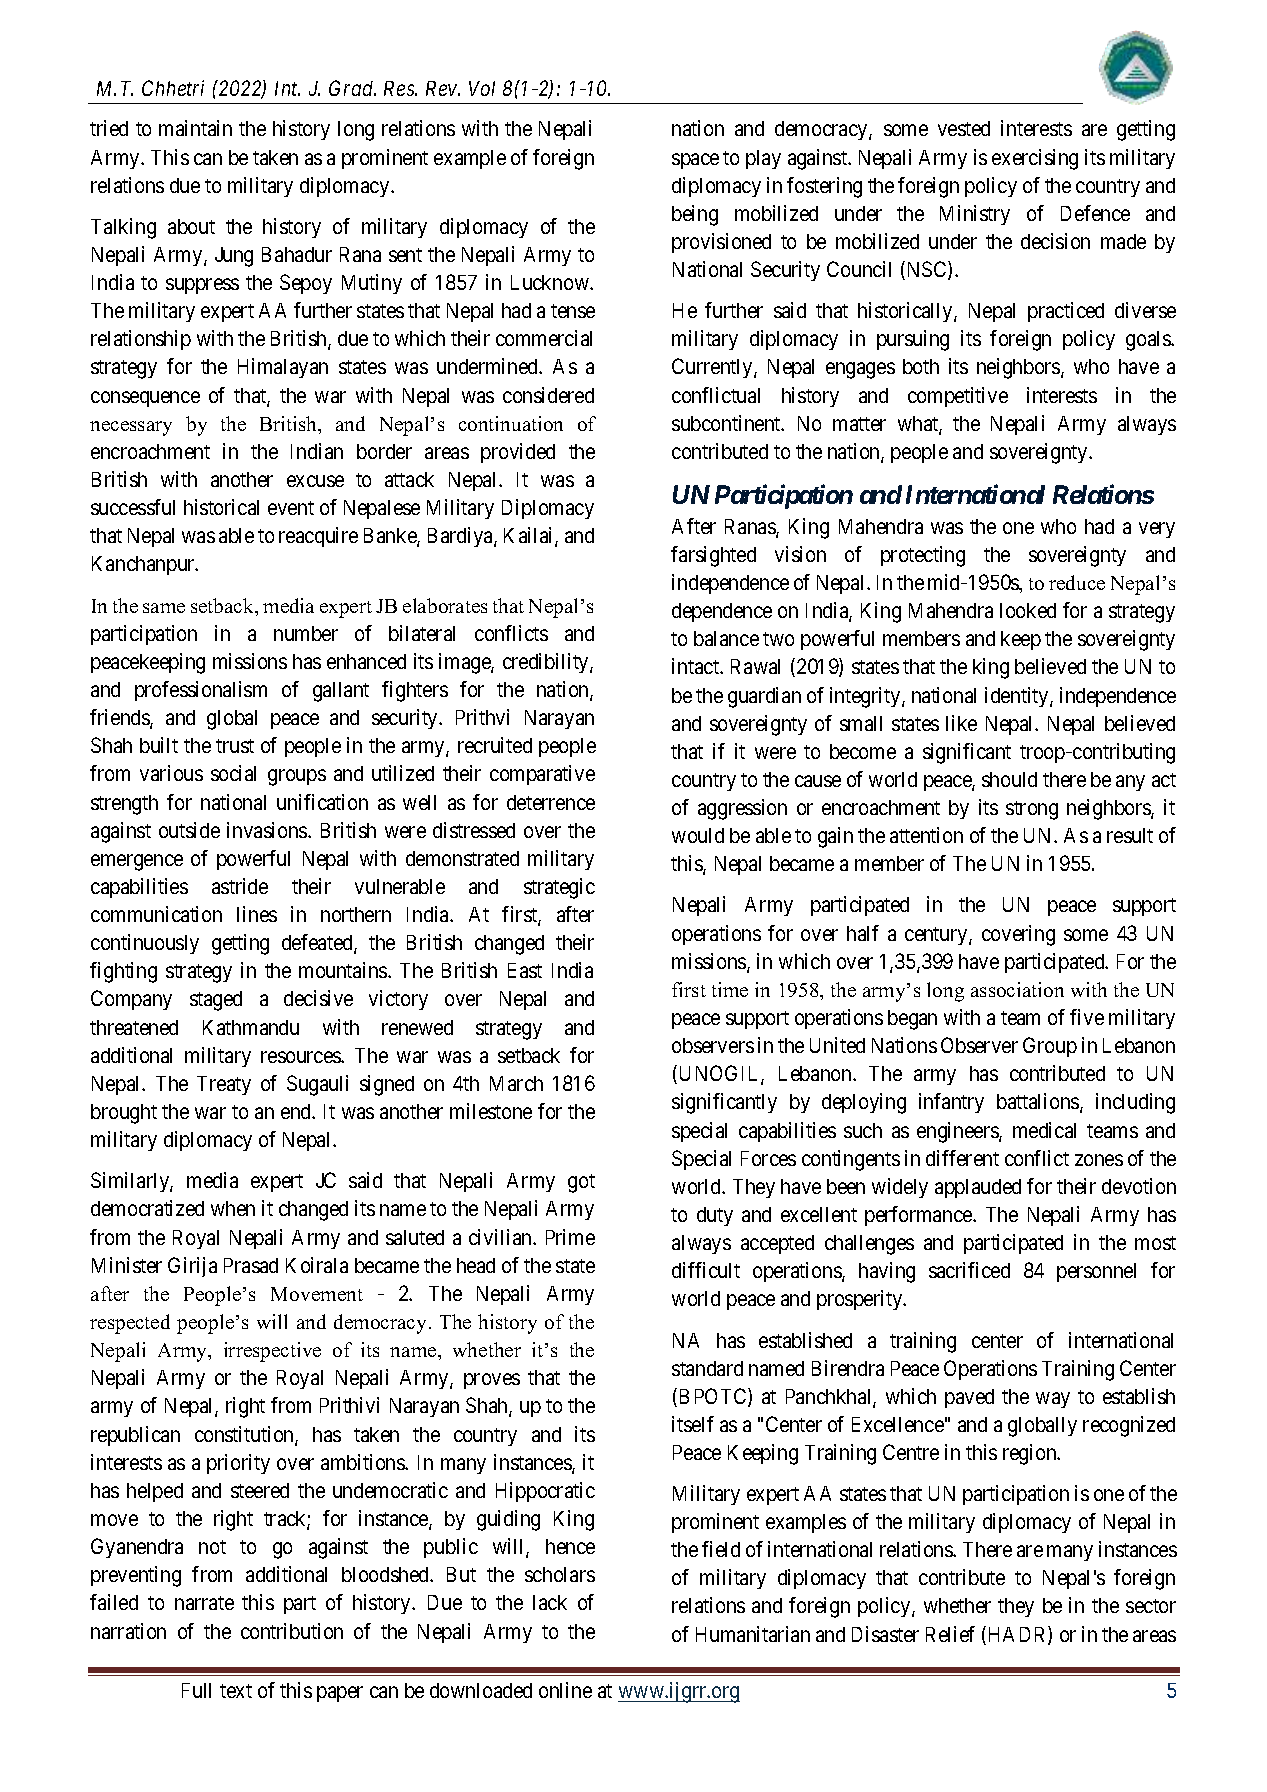 This image has width=1267, height=1792. I want to click on strong, so click(1032, 810).
